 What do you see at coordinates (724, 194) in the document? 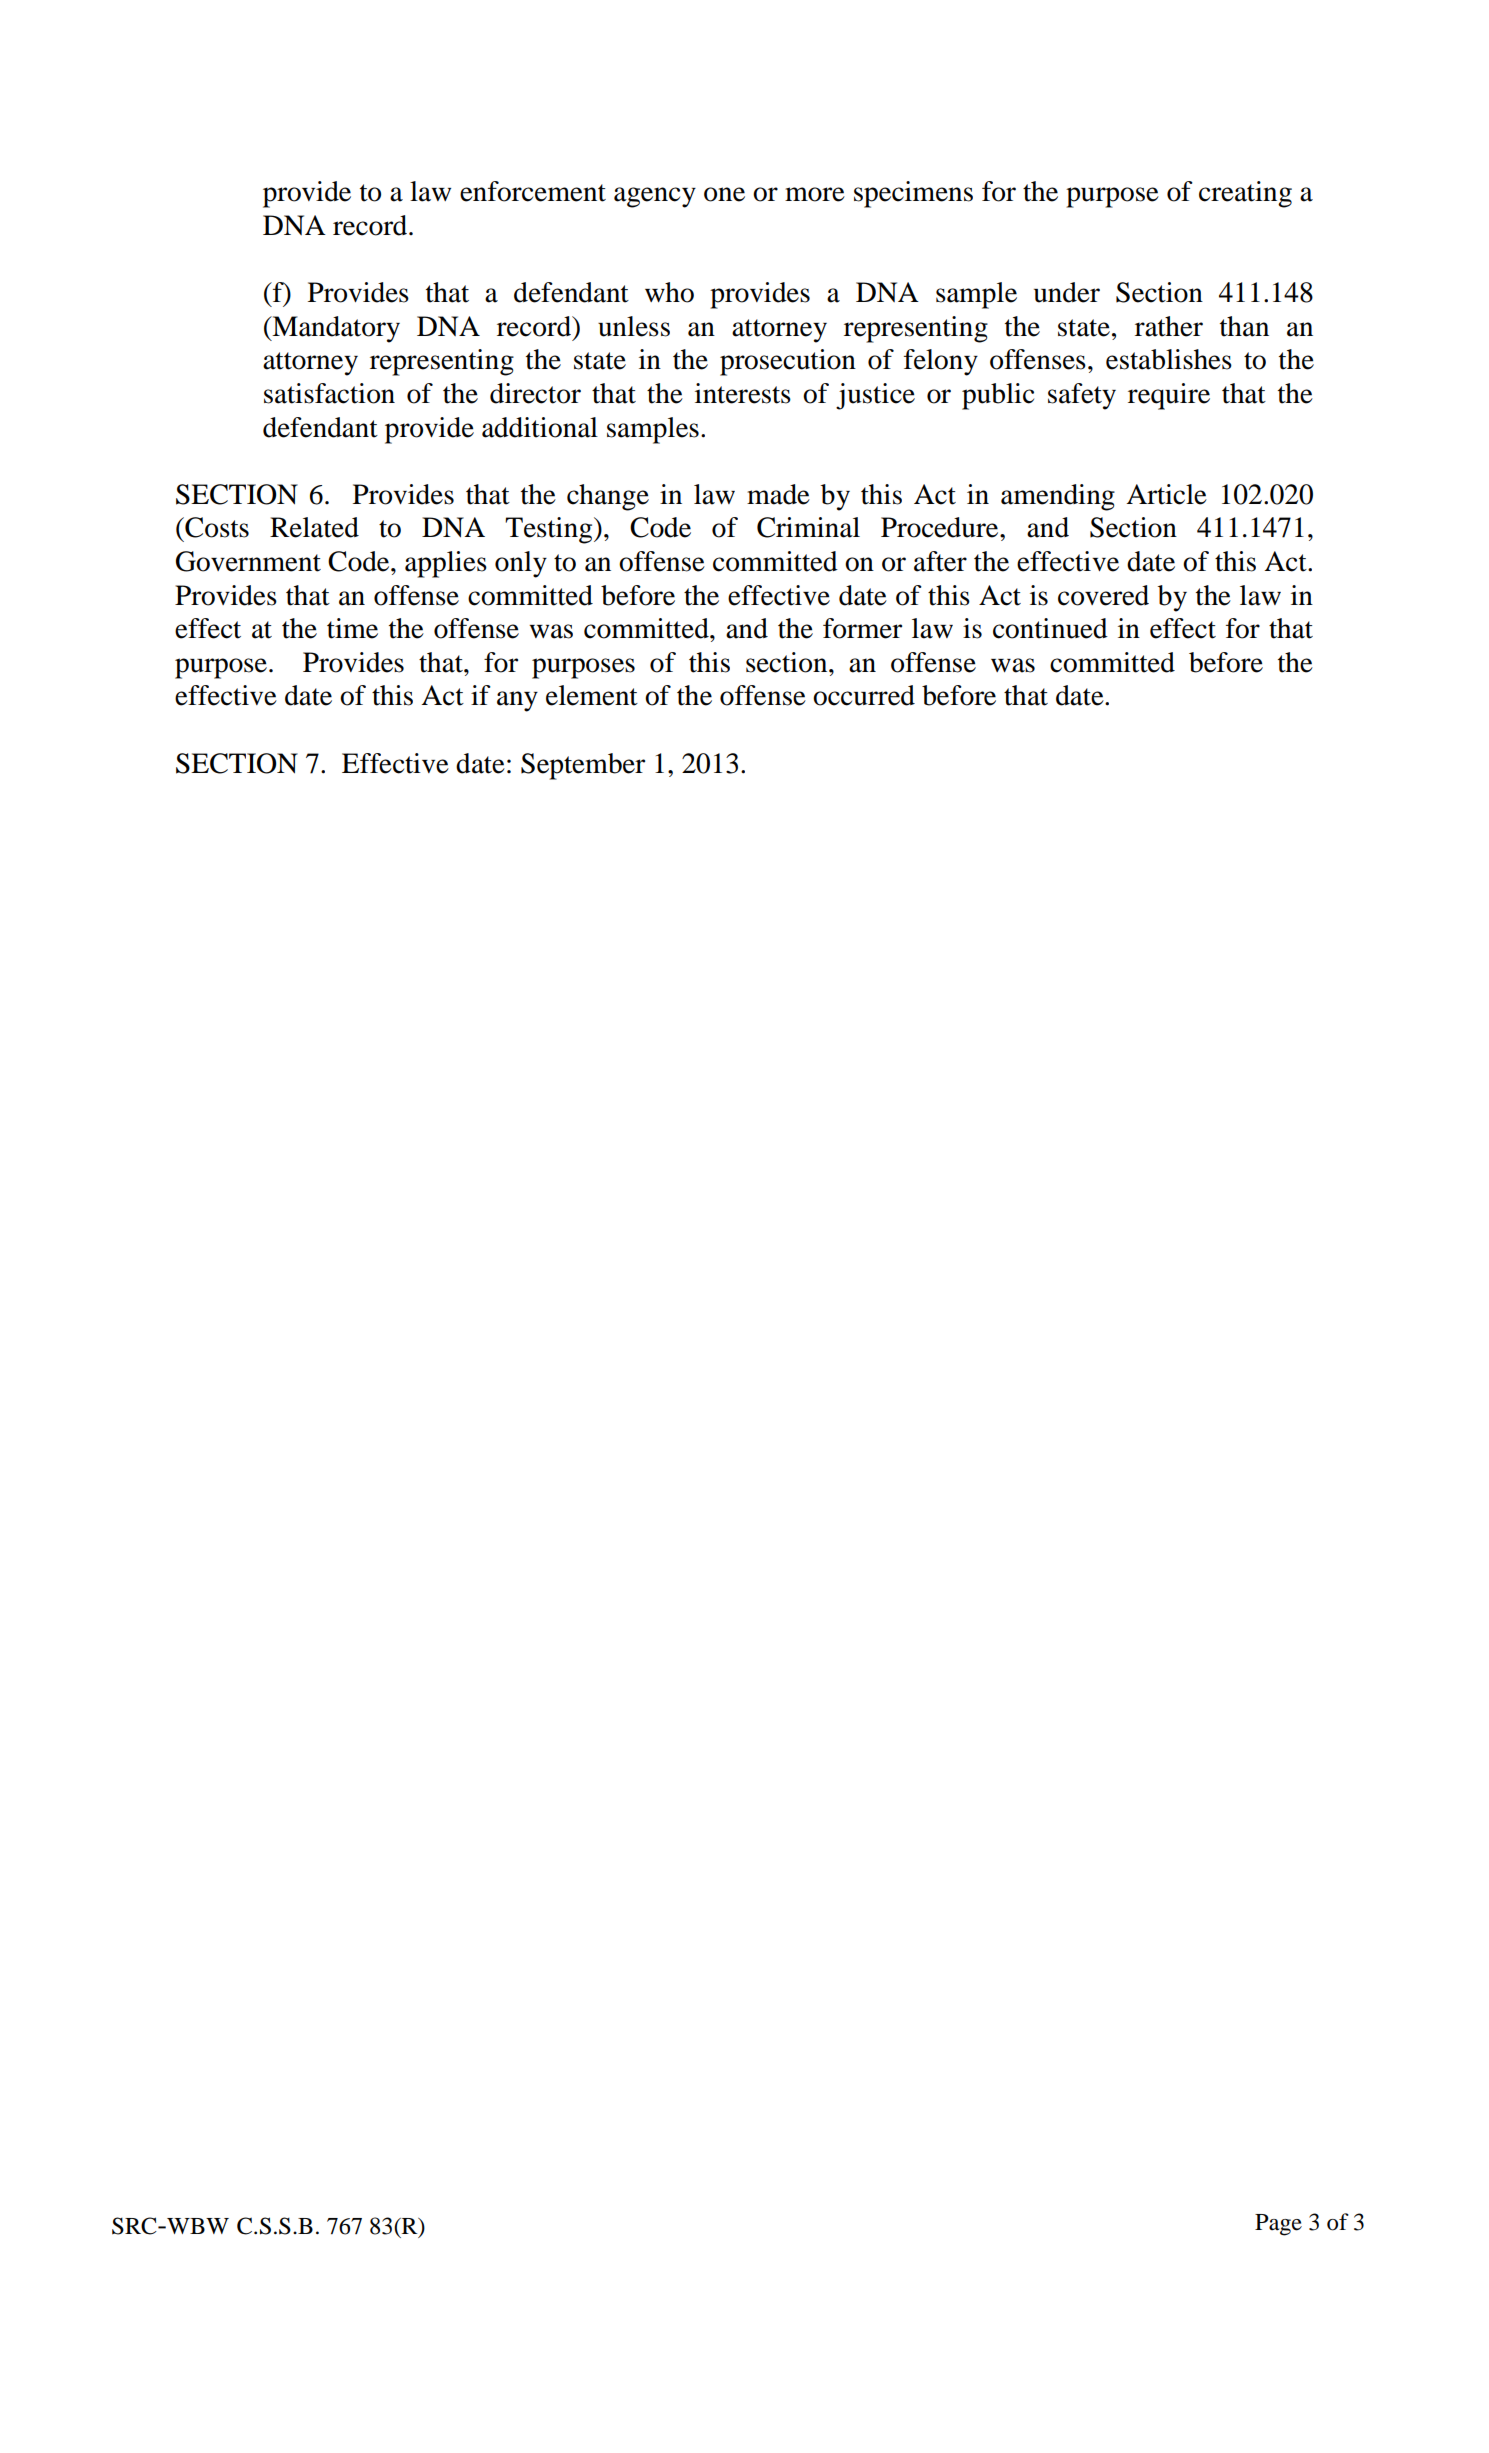
I see `one` at bounding box center [724, 194].
